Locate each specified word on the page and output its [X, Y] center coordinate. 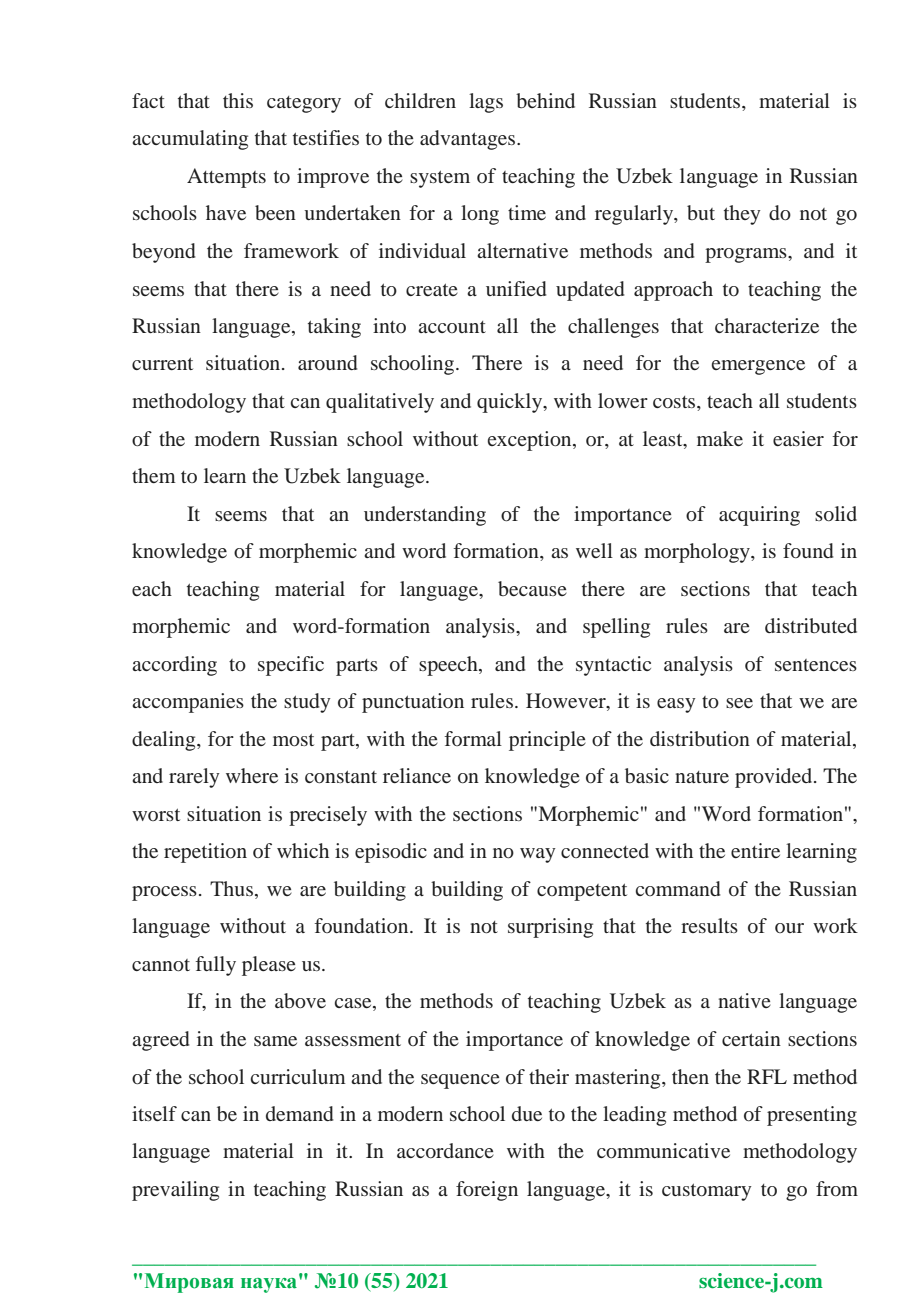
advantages [469, 140]
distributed [811, 625]
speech [449, 666]
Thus [231, 888]
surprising [550, 928]
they [742, 215]
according [174, 666]
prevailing [175, 1191]
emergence [758, 367]
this [238, 100]
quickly [511, 403]
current [162, 363]
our [789, 928]
